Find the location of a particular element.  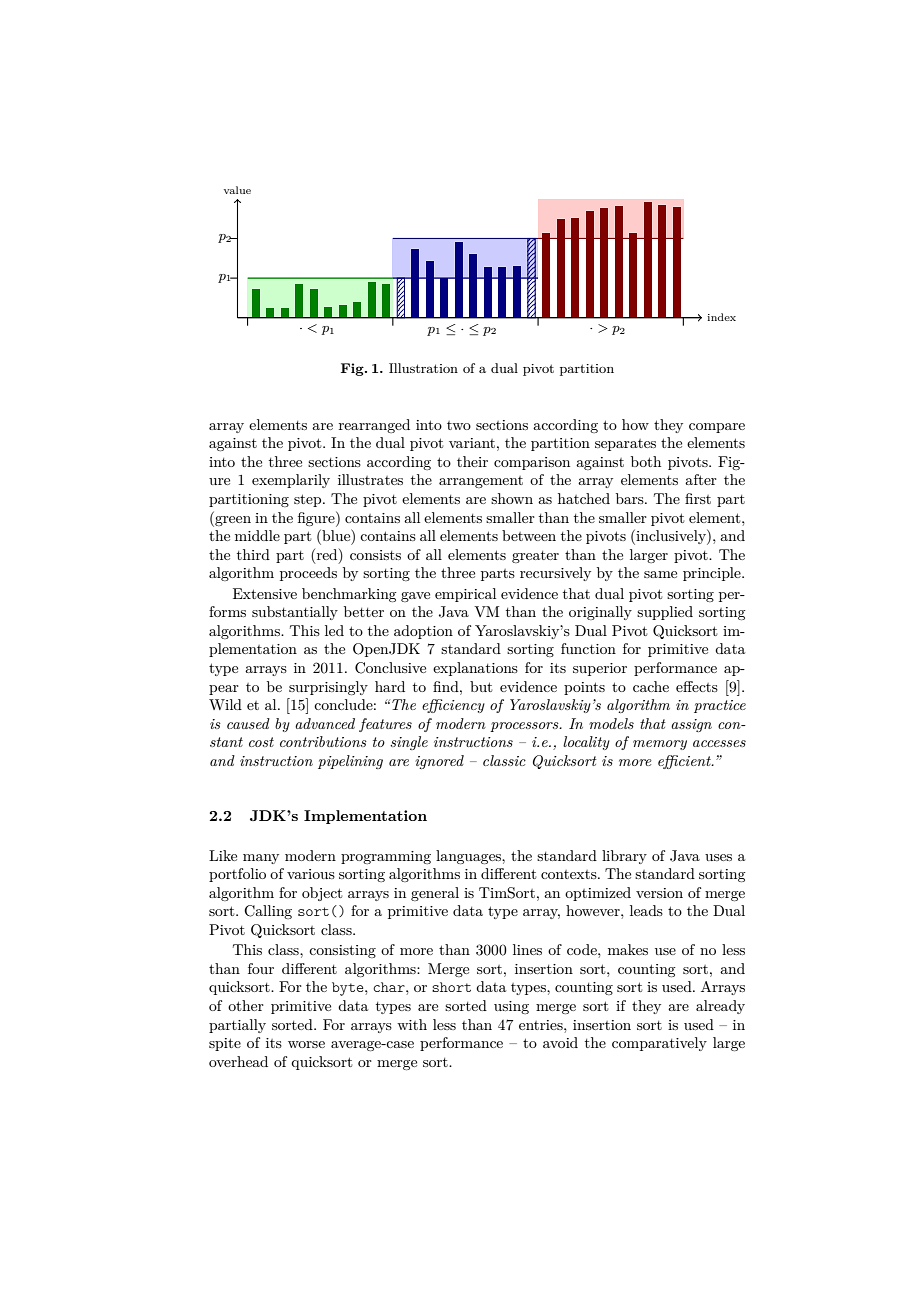

bars is located at coordinates (631, 498).
